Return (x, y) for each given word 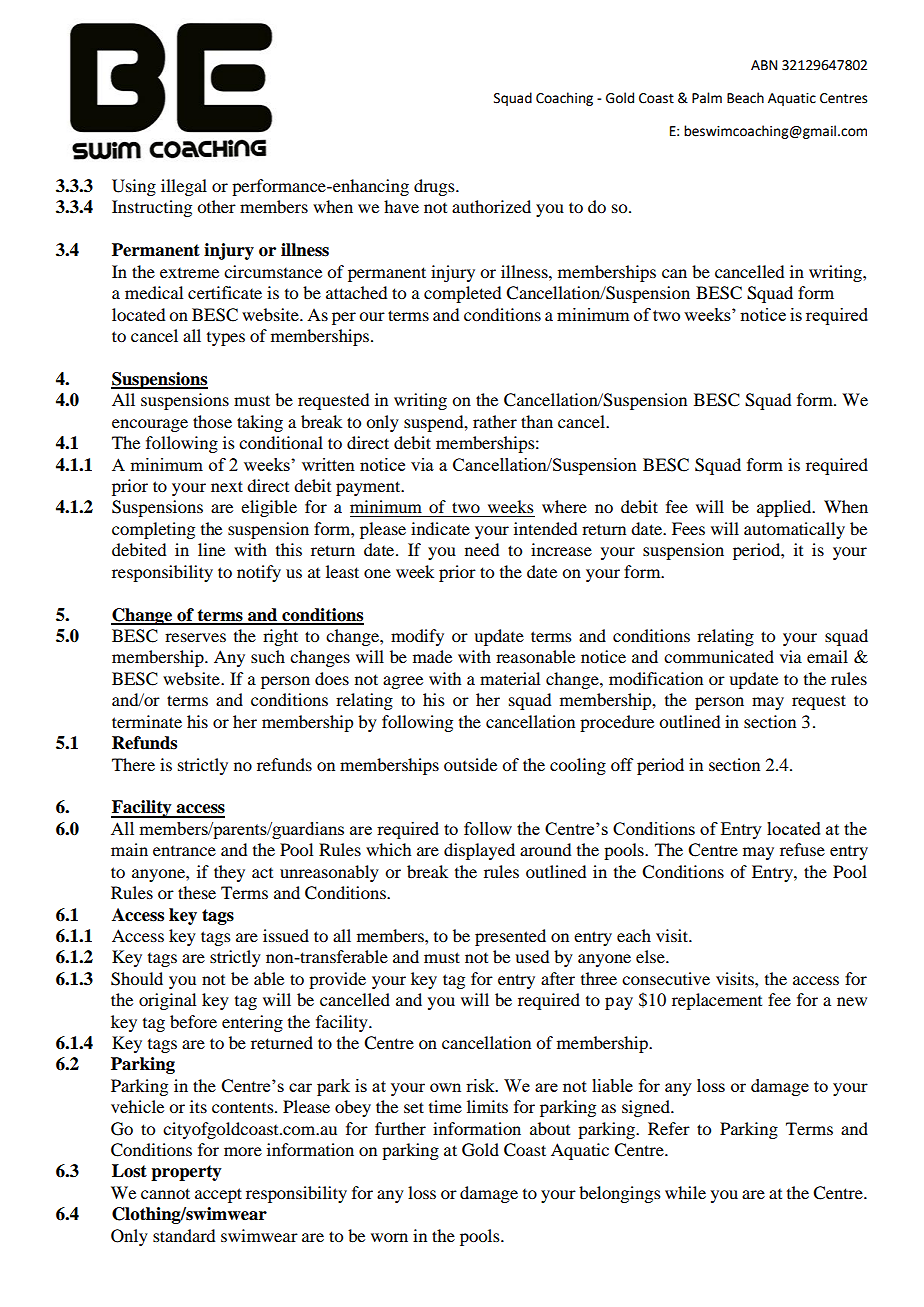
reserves (195, 637)
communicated (719, 656)
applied (785, 508)
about (550, 1128)
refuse (802, 849)
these (197, 892)
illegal (184, 187)
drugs (435, 187)
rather (495, 421)
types (226, 339)
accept (218, 1195)
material (510, 678)
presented (510, 937)
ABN (764, 65)
